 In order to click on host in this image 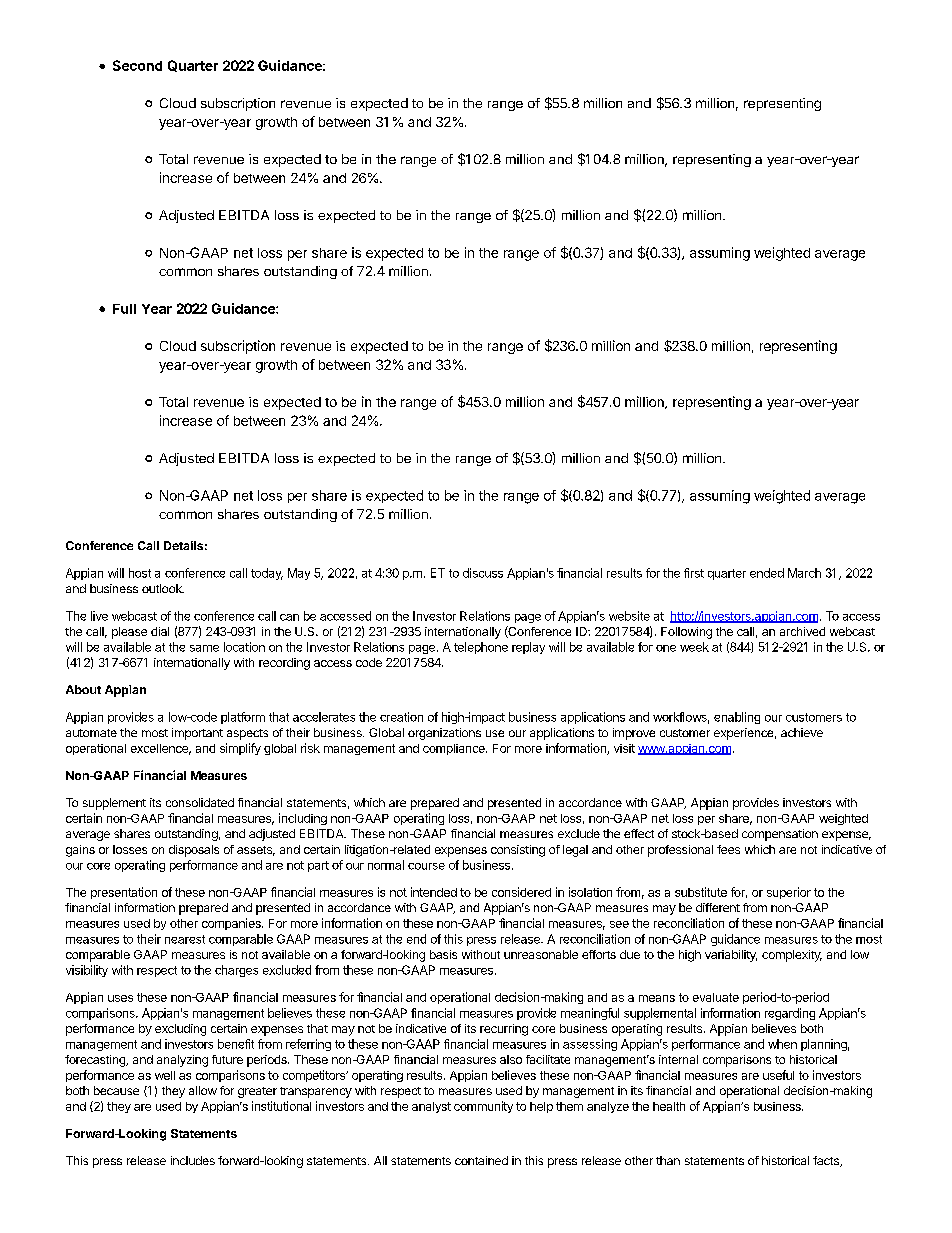, I will do `click(140, 573)`.
